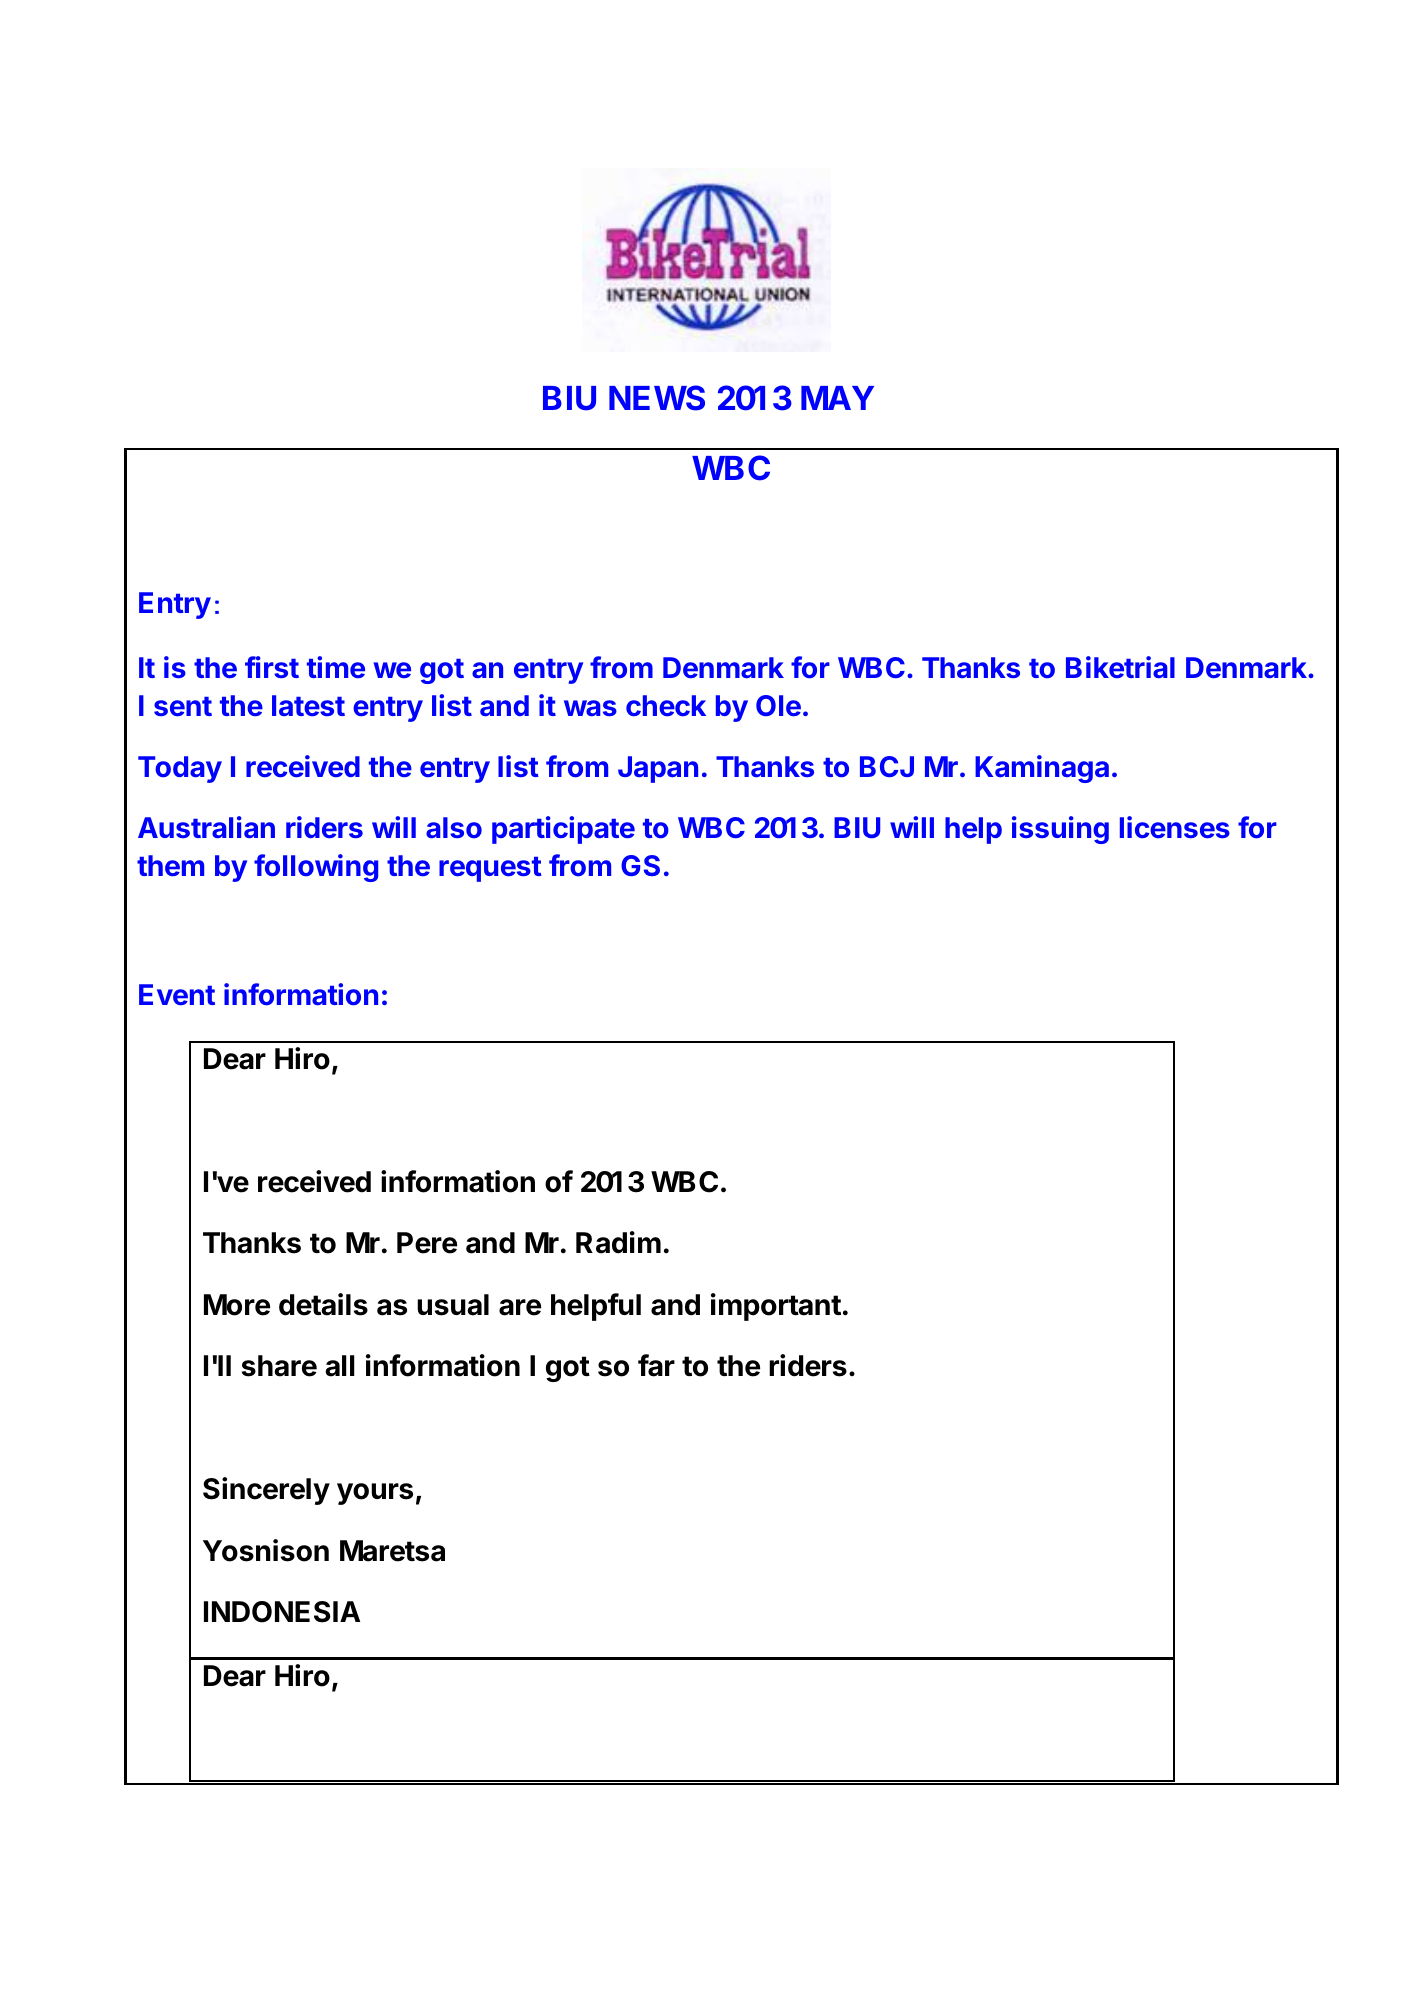 The image size is (1414, 2000). I want to click on important, so click(776, 1307).
